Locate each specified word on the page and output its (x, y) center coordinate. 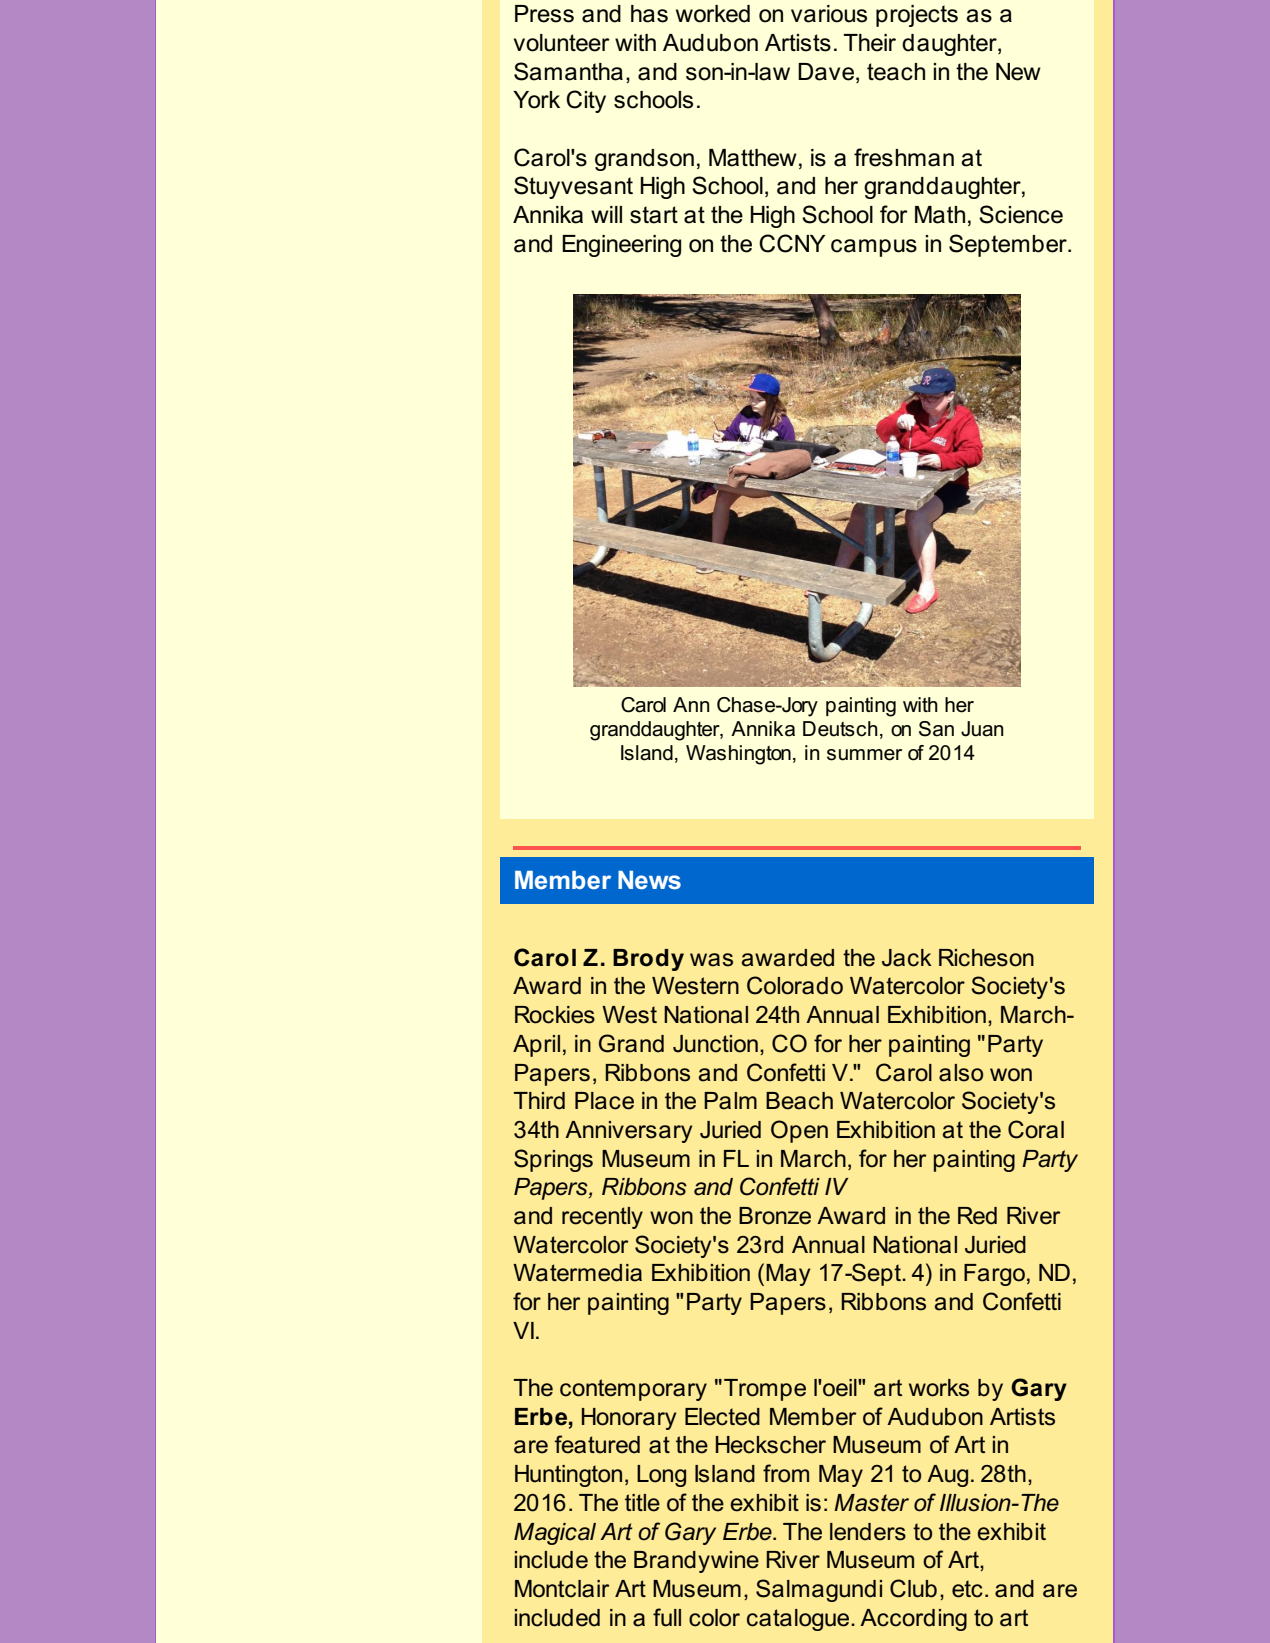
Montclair (562, 1589)
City (586, 101)
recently (602, 1218)
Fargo (994, 1275)
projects (917, 16)
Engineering (621, 246)
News (649, 880)
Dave (827, 72)
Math (940, 215)
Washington (738, 755)
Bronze (775, 1216)
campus (874, 248)
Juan (982, 729)
